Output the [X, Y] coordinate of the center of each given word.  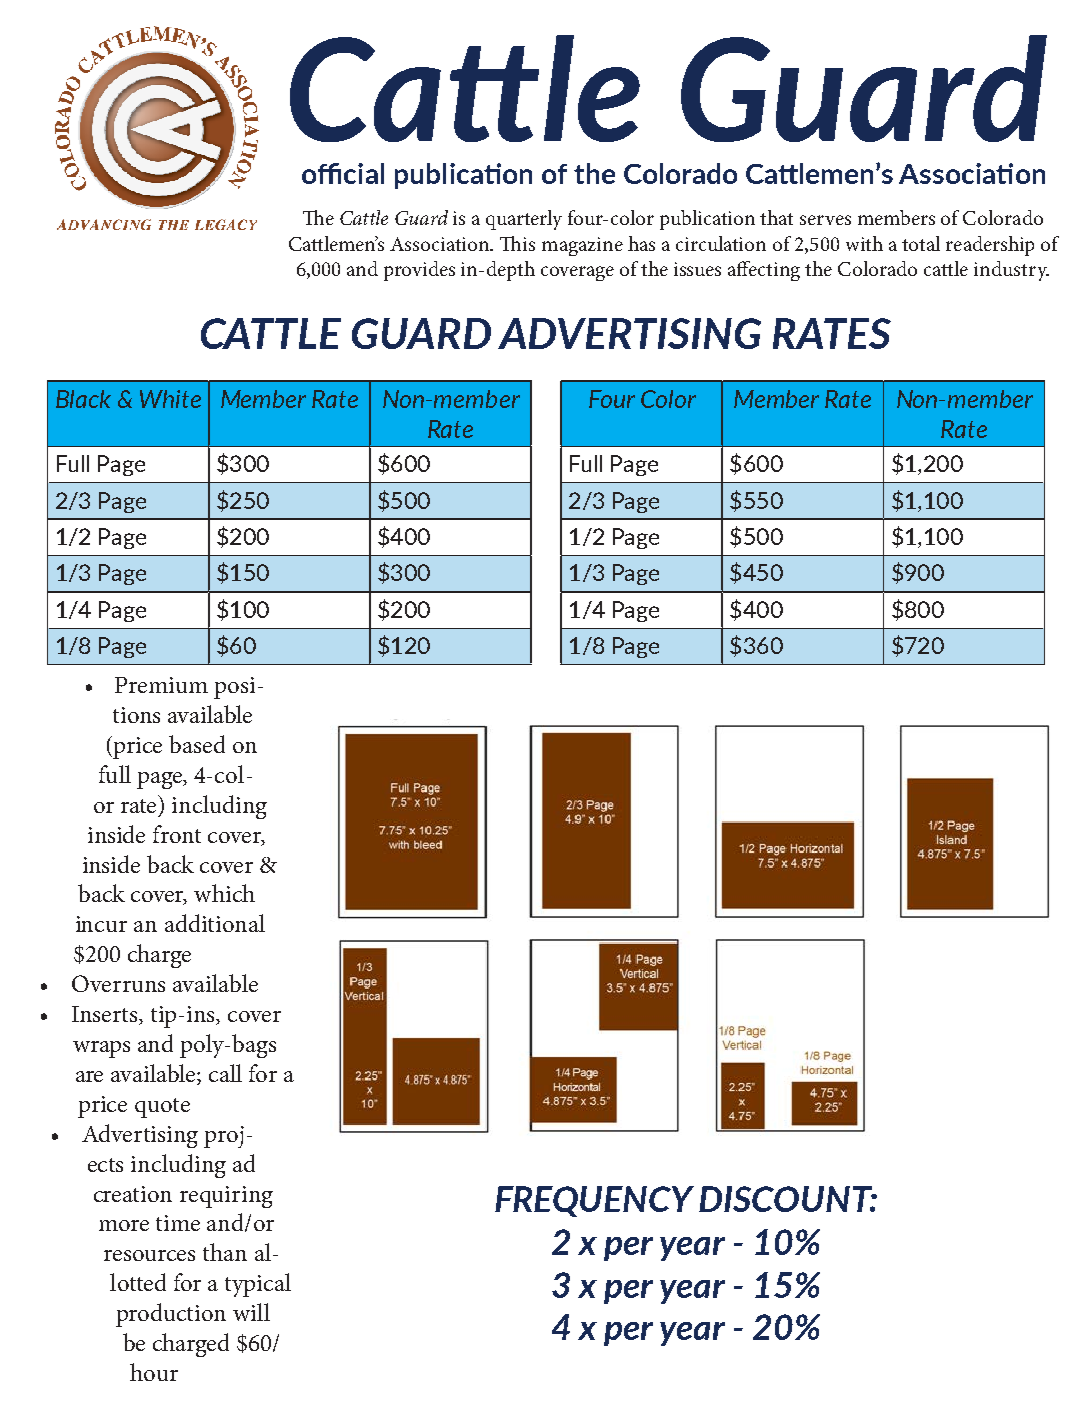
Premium [161, 685]
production [171, 1315]
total [921, 243]
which [224, 893]
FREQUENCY [594, 1201]
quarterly [524, 220]
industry [1011, 271]
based [197, 744]
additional [215, 923]
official [343, 173]
